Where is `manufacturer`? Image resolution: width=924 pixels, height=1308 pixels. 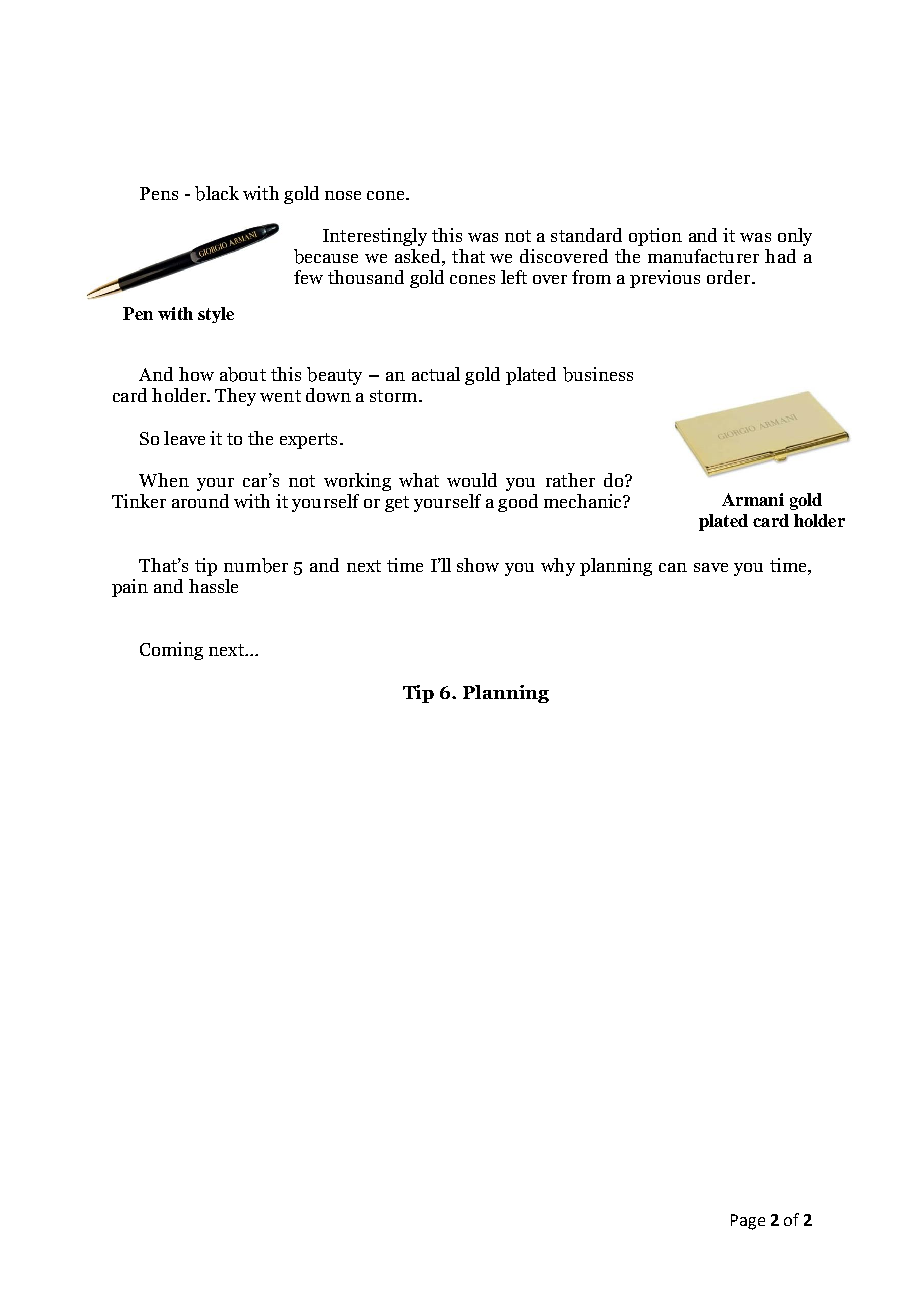
manufacturer is located at coordinates (703, 256).
